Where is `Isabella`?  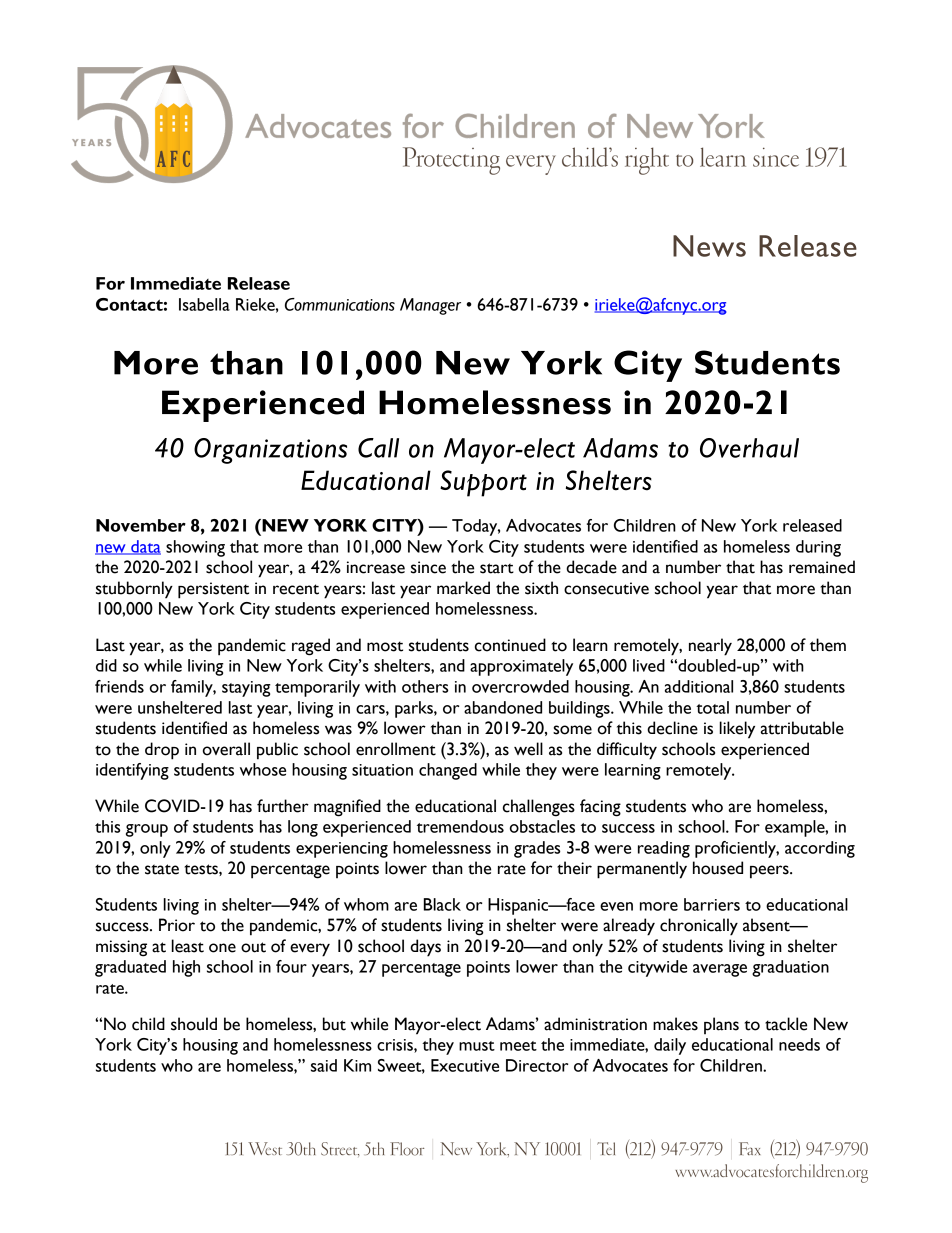 Isabella is located at coordinates (204, 304).
